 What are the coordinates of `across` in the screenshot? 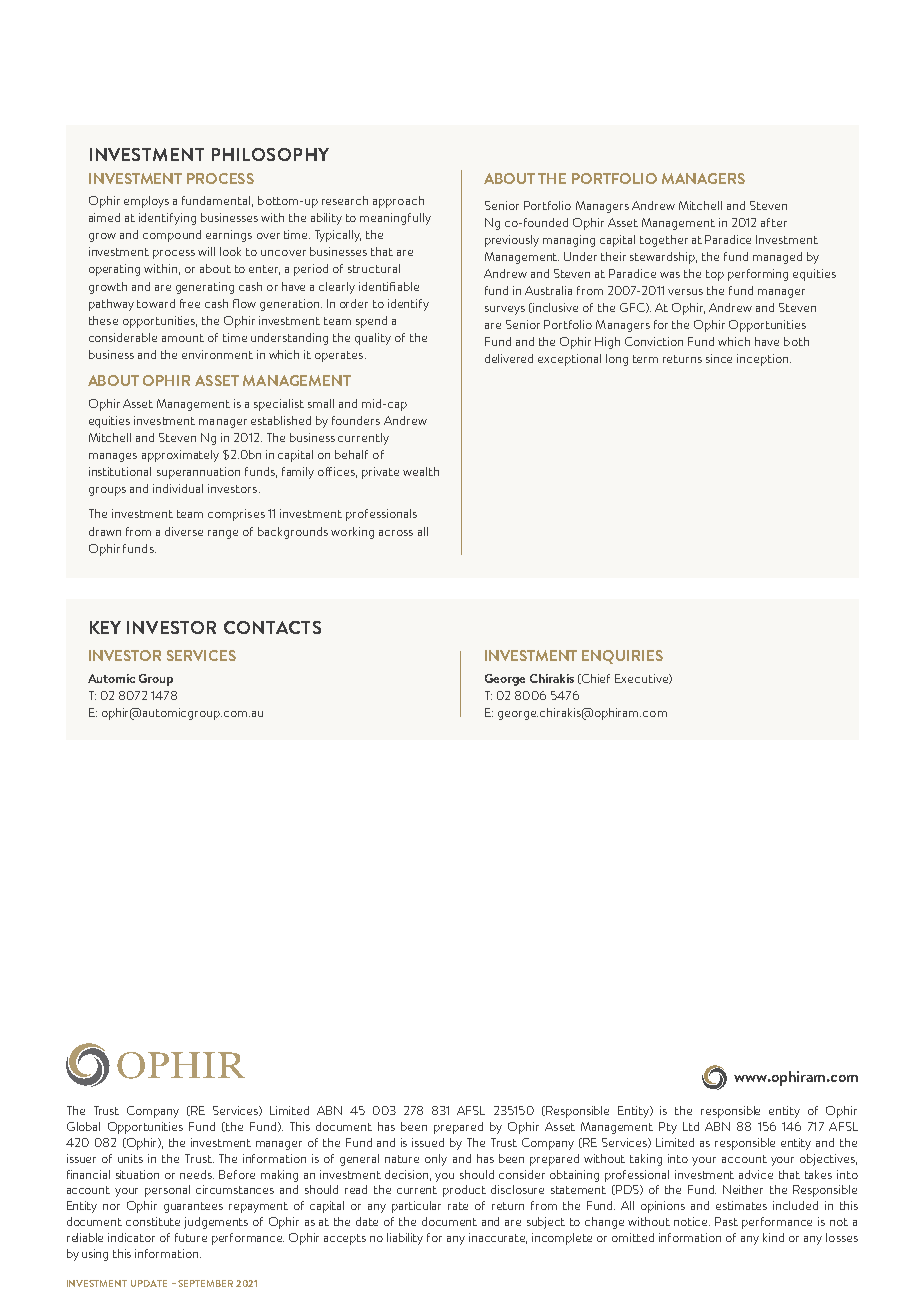 It's located at (396, 533).
